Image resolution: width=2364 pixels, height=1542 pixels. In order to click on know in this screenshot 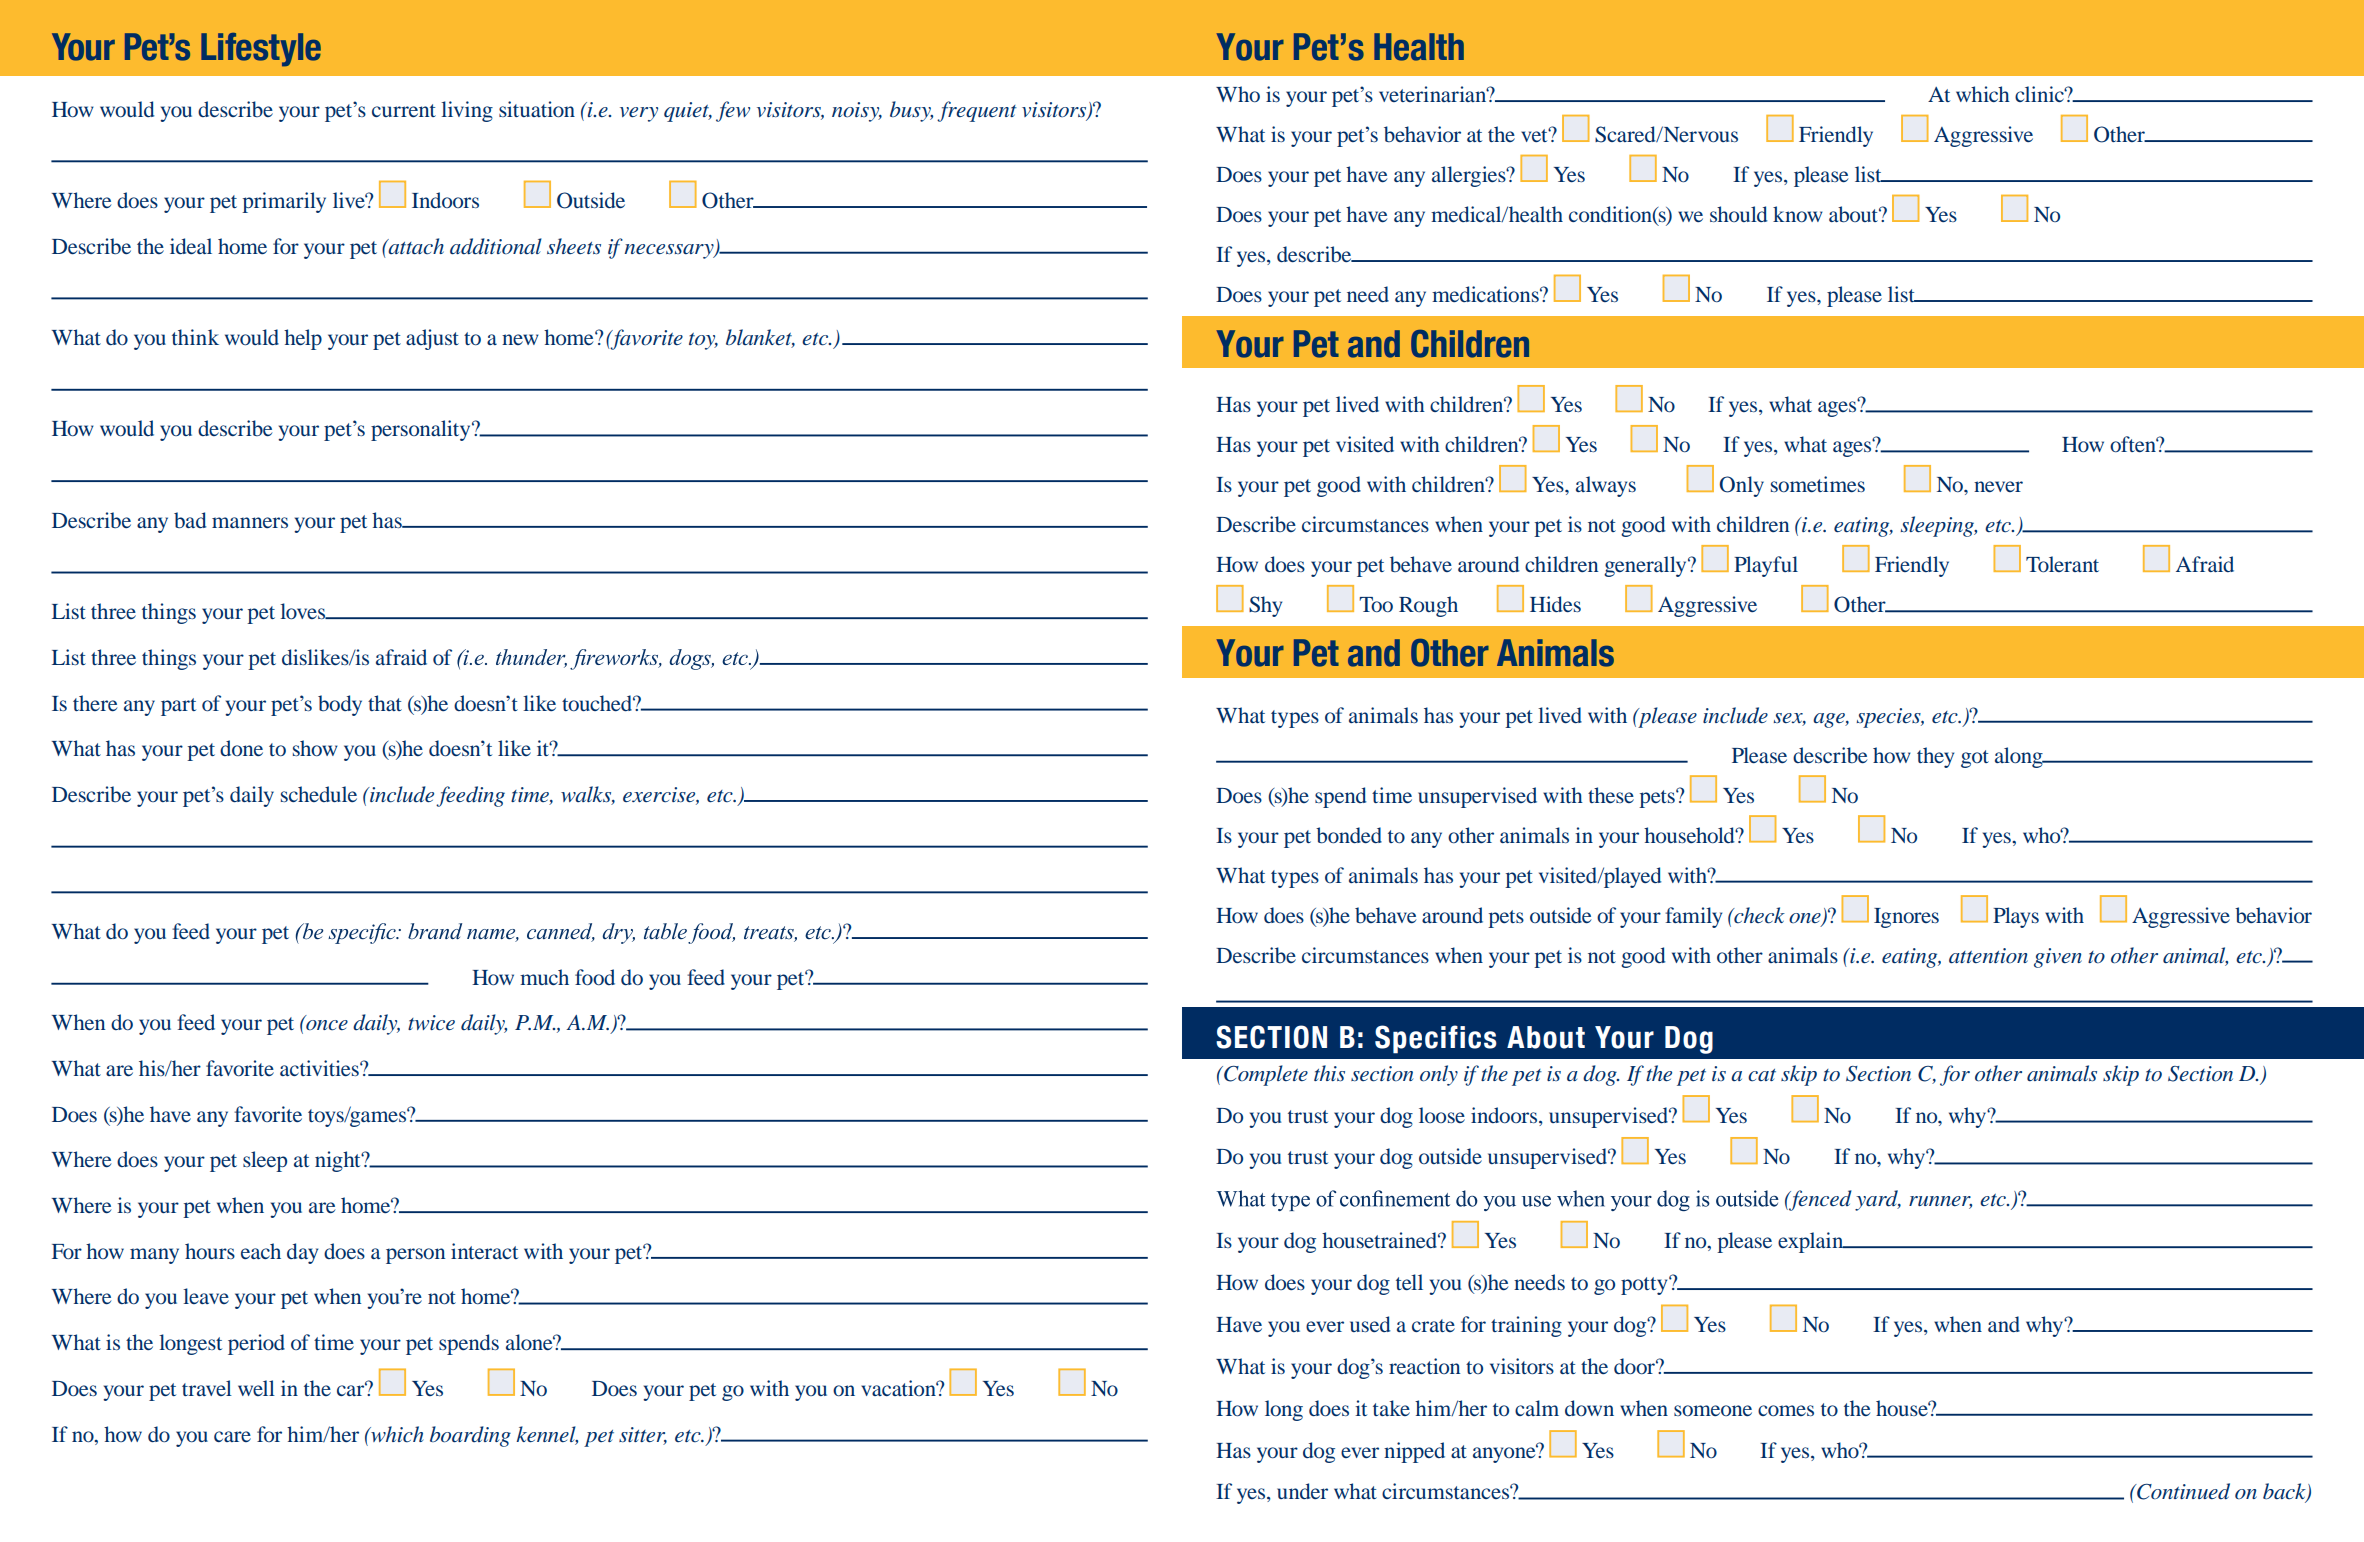, I will do `click(1798, 214)`.
